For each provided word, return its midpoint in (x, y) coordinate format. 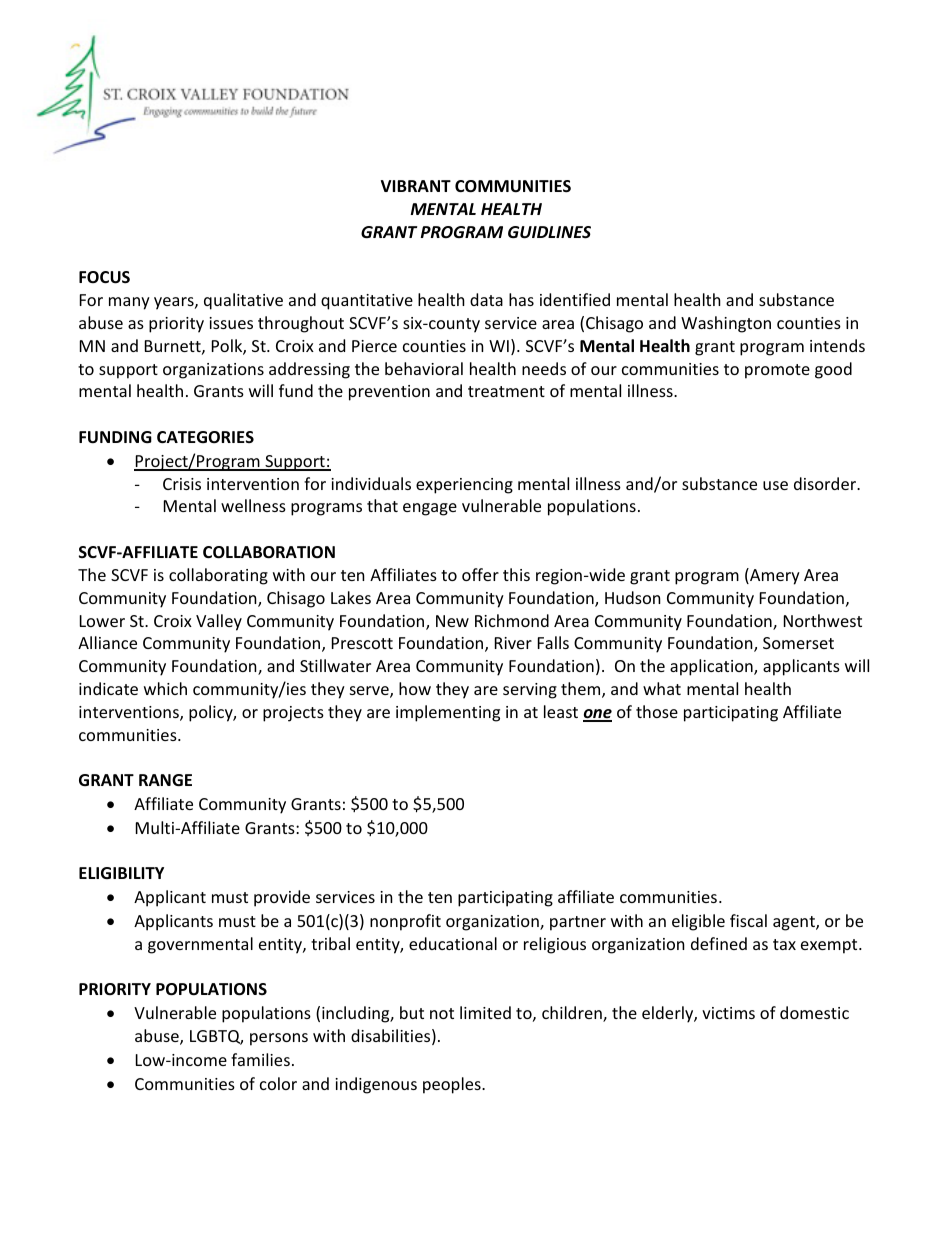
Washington (726, 324)
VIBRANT (416, 186)
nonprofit (405, 922)
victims (728, 1013)
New (452, 621)
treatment (506, 391)
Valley (219, 622)
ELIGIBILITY (121, 873)
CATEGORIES (205, 437)
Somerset (798, 643)
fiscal (748, 920)
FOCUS (104, 277)
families (260, 1059)
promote (777, 371)
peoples (453, 1085)
